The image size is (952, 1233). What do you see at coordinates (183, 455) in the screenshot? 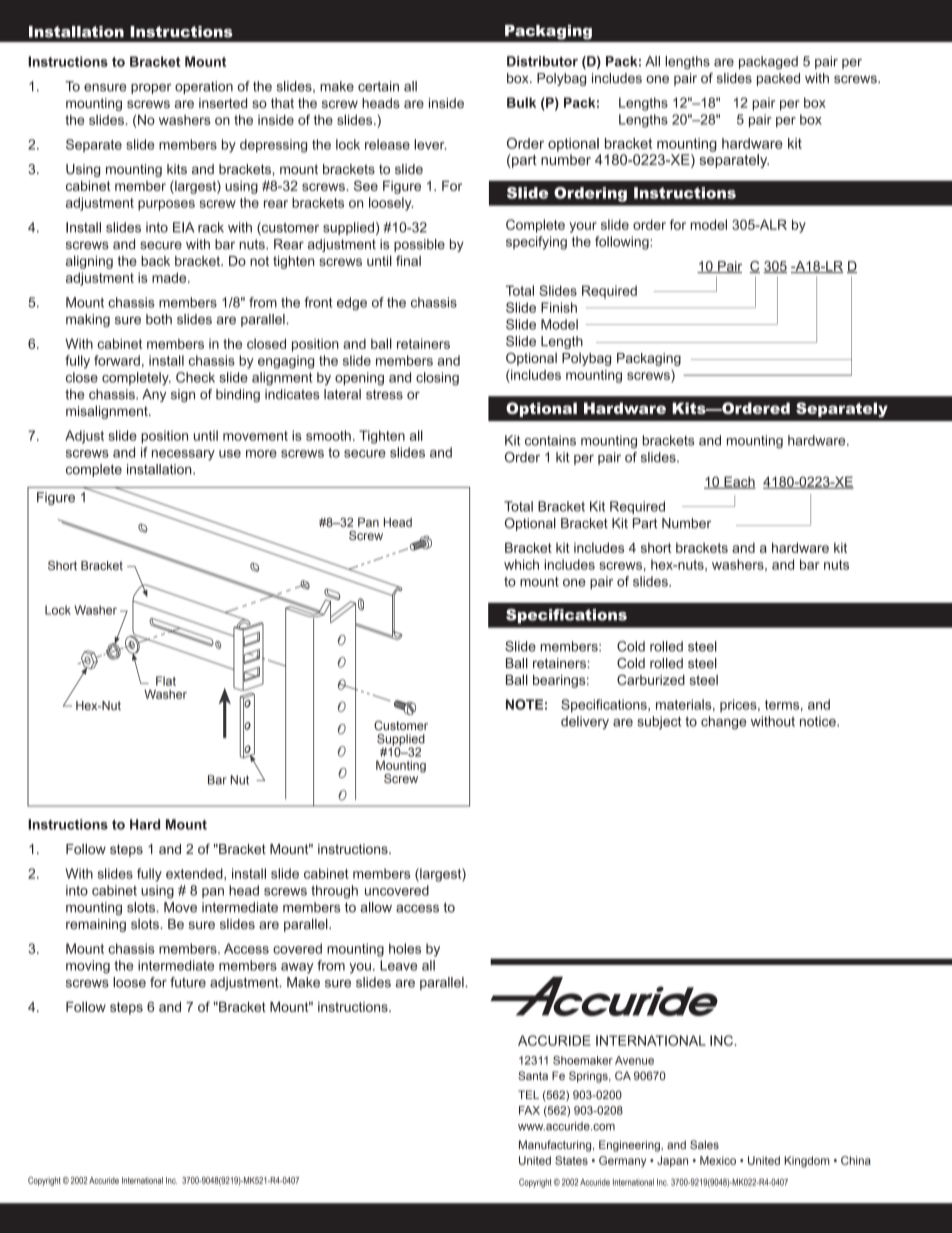
I see `necessary` at bounding box center [183, 455].
